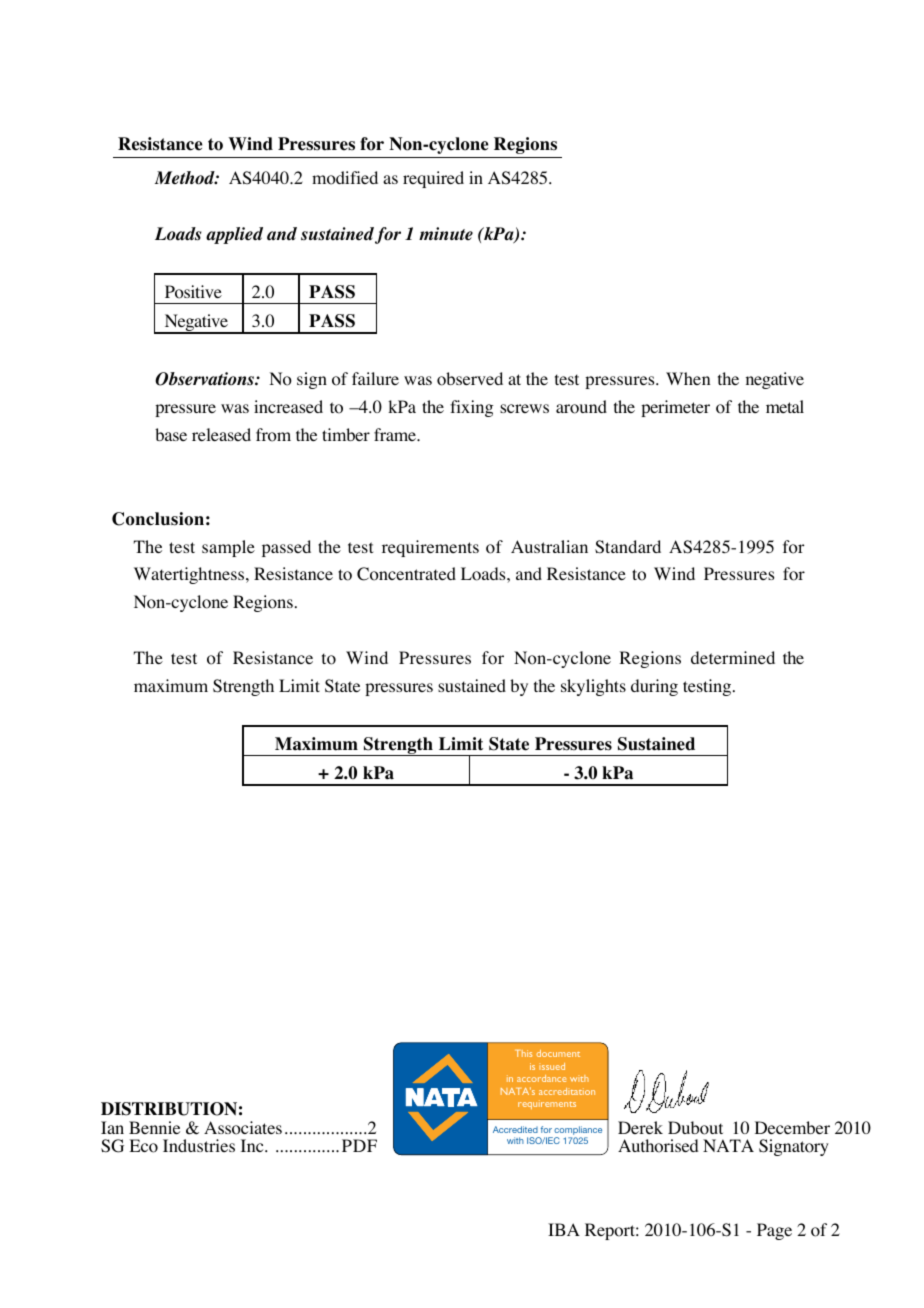 This document has width=924, height=1308. Describe the element at coordinates (446, 233) in the document. I see `minute` at that location.
